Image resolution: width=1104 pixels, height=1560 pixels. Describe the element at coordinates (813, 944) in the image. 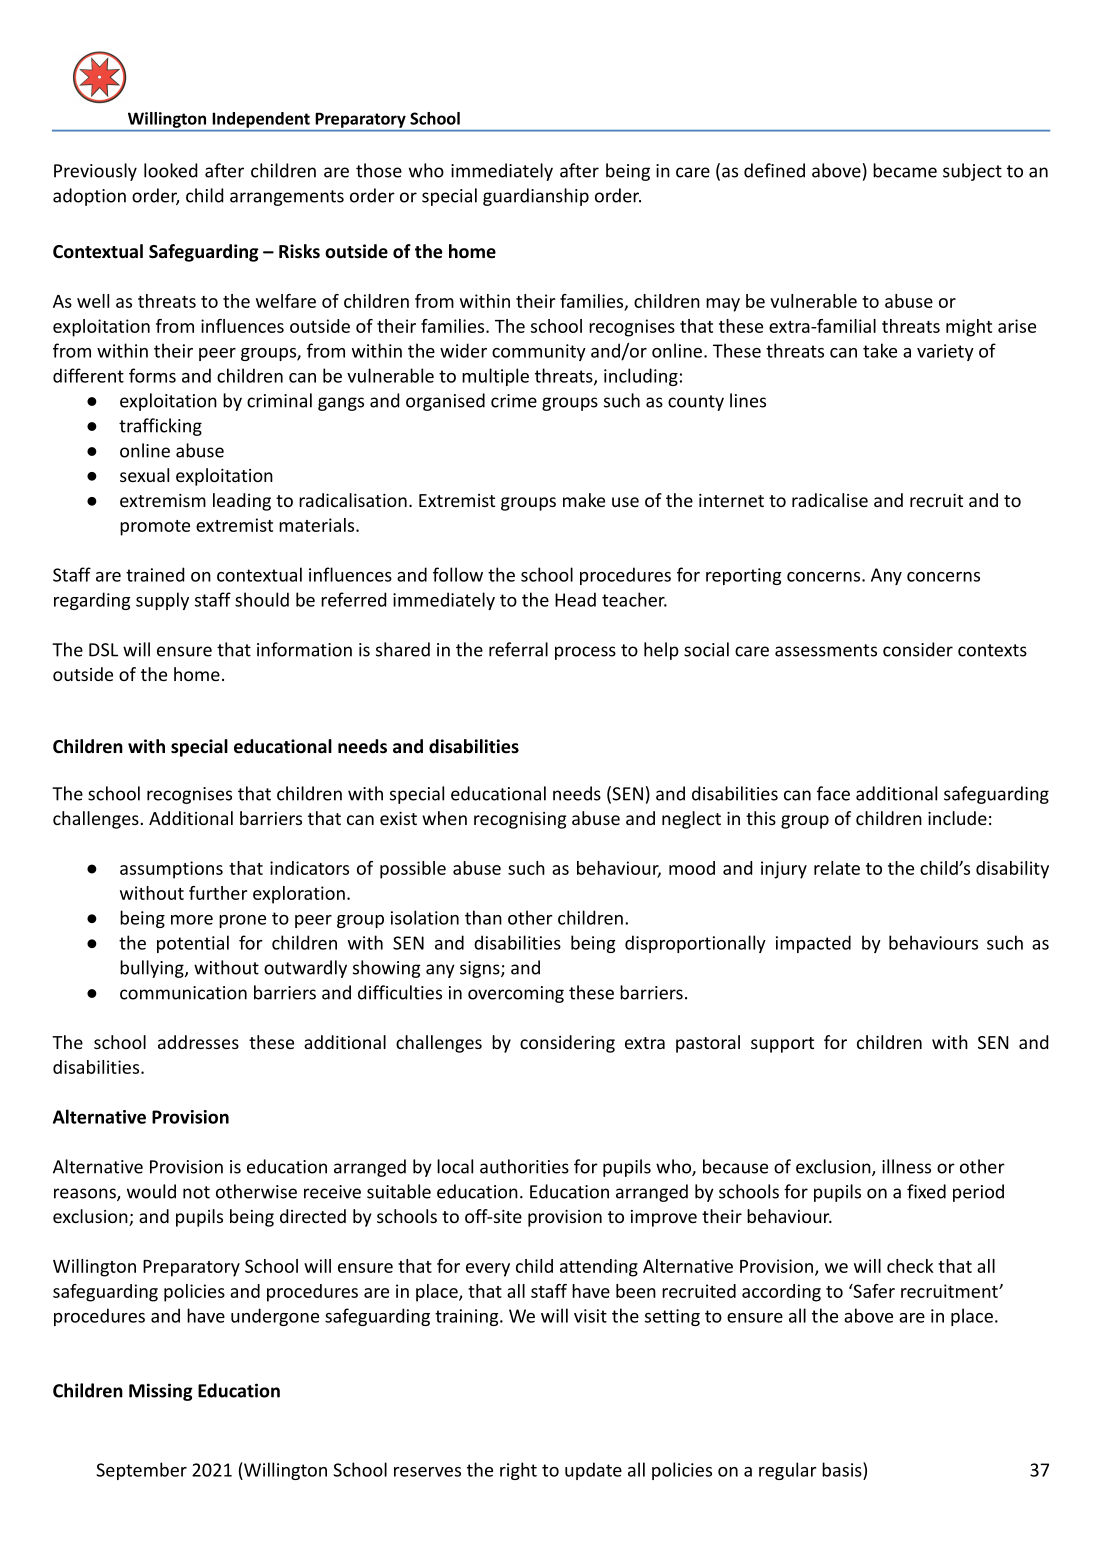

I see `impacted` at that location.
